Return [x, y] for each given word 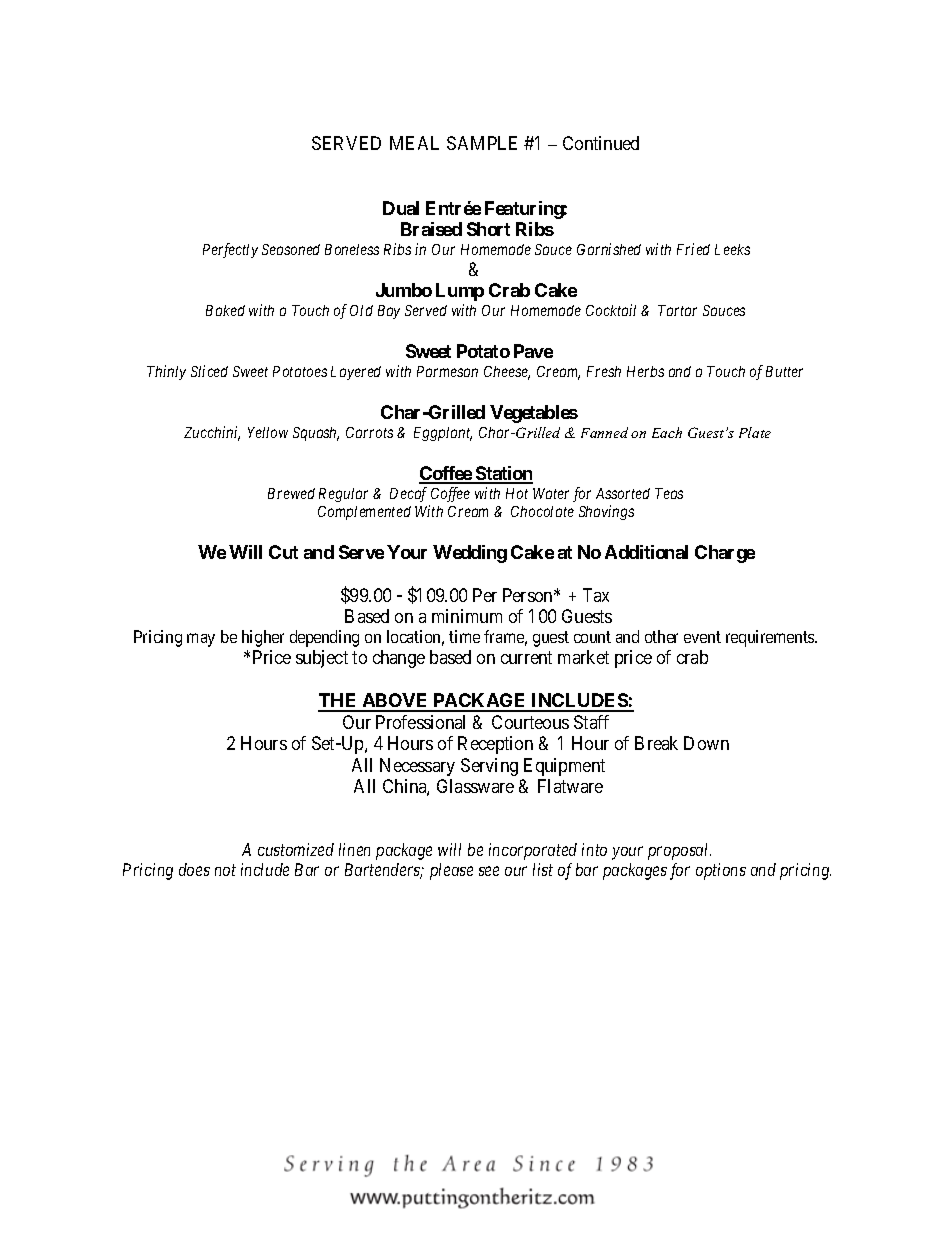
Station [503, 474]
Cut [283, 552]
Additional [646, 552]
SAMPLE [482, 143]
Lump [460, 292]
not [225, 870]
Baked [225, 310]
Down [706, 743]
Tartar [677, 310]
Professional [420, 722]
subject [322, 659]
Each [667, 432]
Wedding [470, 554]
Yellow [268, 432]
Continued [601, 143]
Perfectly [230, 250]
